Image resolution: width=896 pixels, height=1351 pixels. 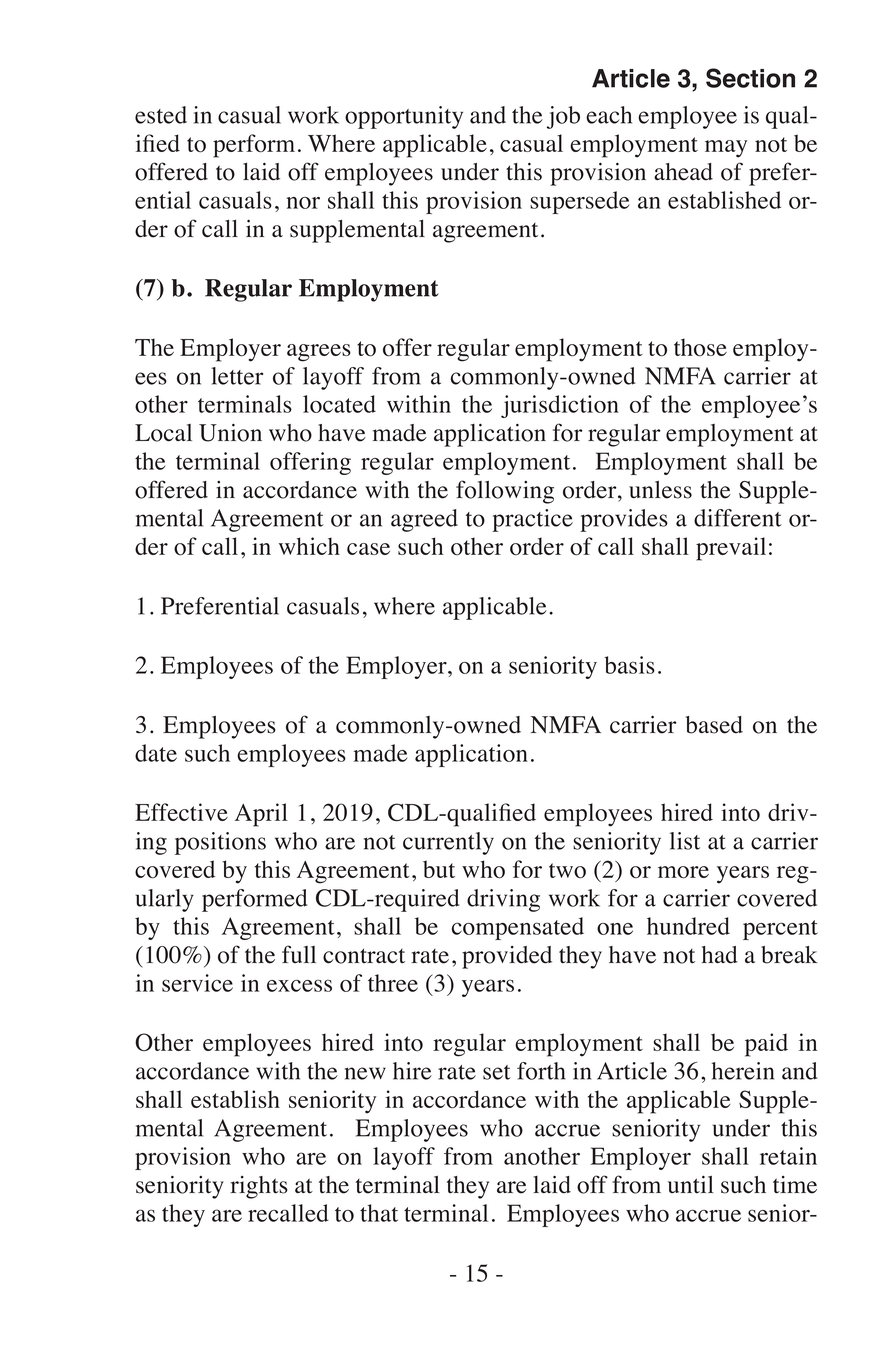 What do you see at coordinates (299, 954) in the page?
I see `full` at bounding box center [299, 954].
